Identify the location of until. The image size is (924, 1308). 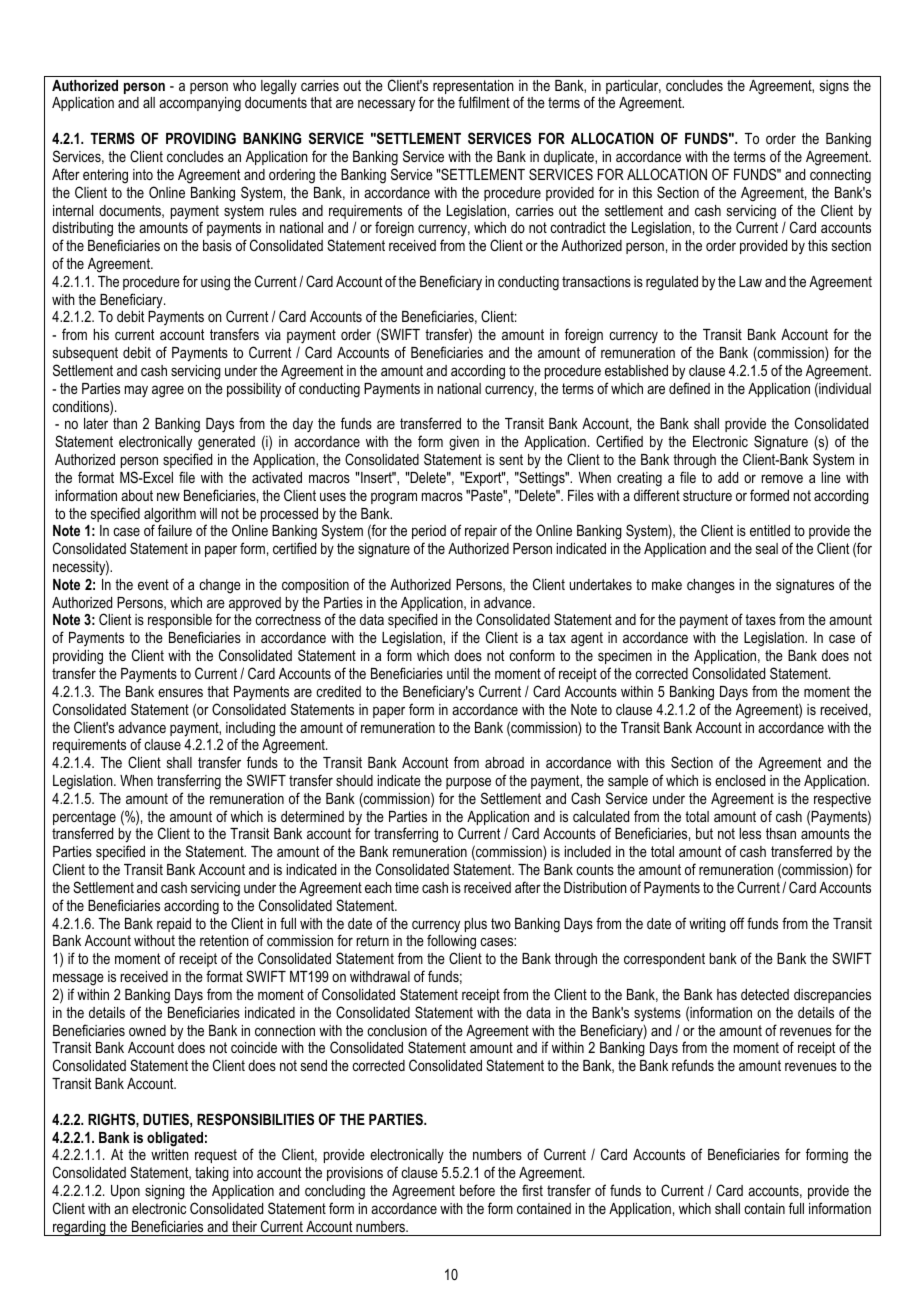
(458, 673).
